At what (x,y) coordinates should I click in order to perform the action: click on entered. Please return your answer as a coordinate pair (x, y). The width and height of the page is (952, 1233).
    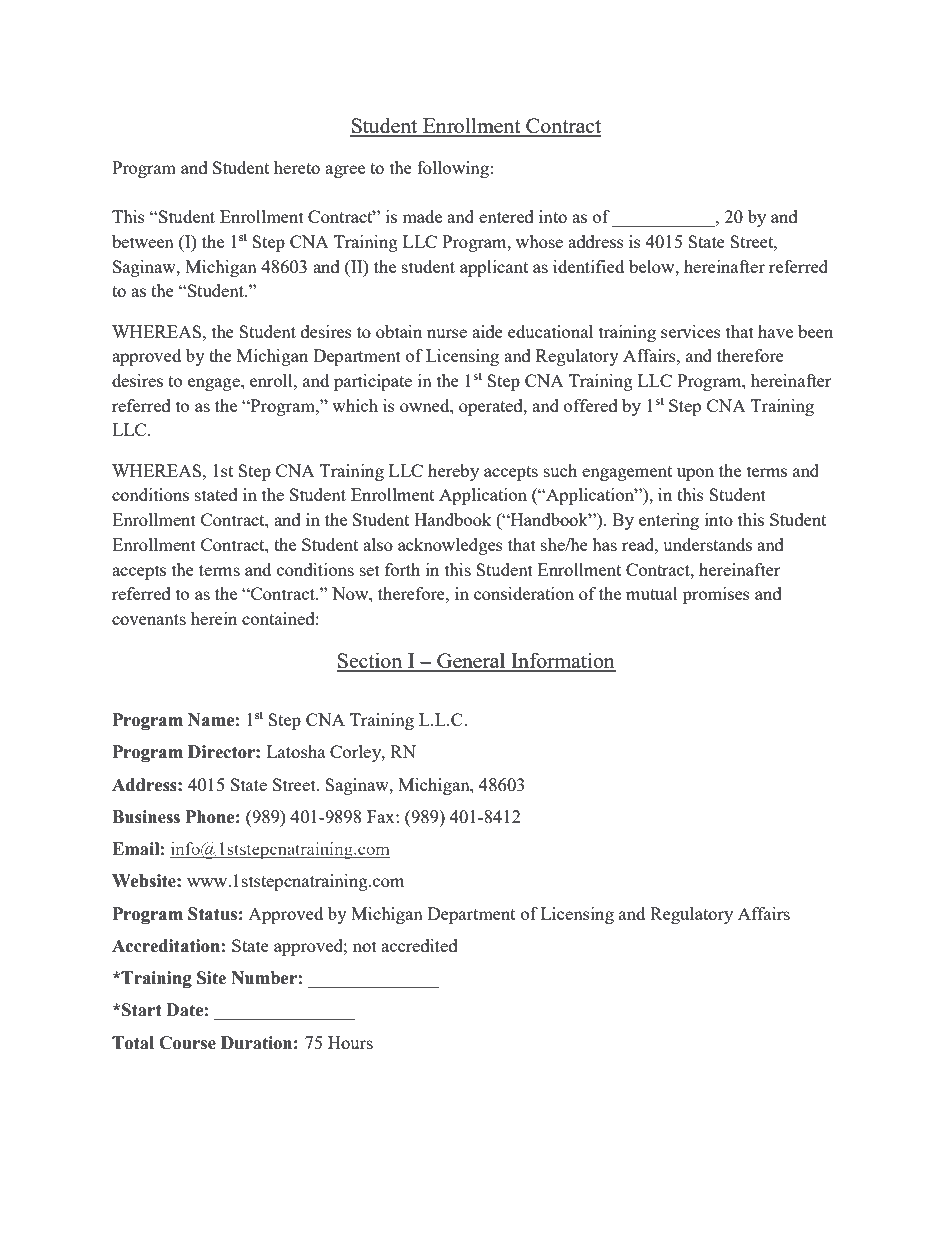
    Looking at the image, I should click on (506, 216).
